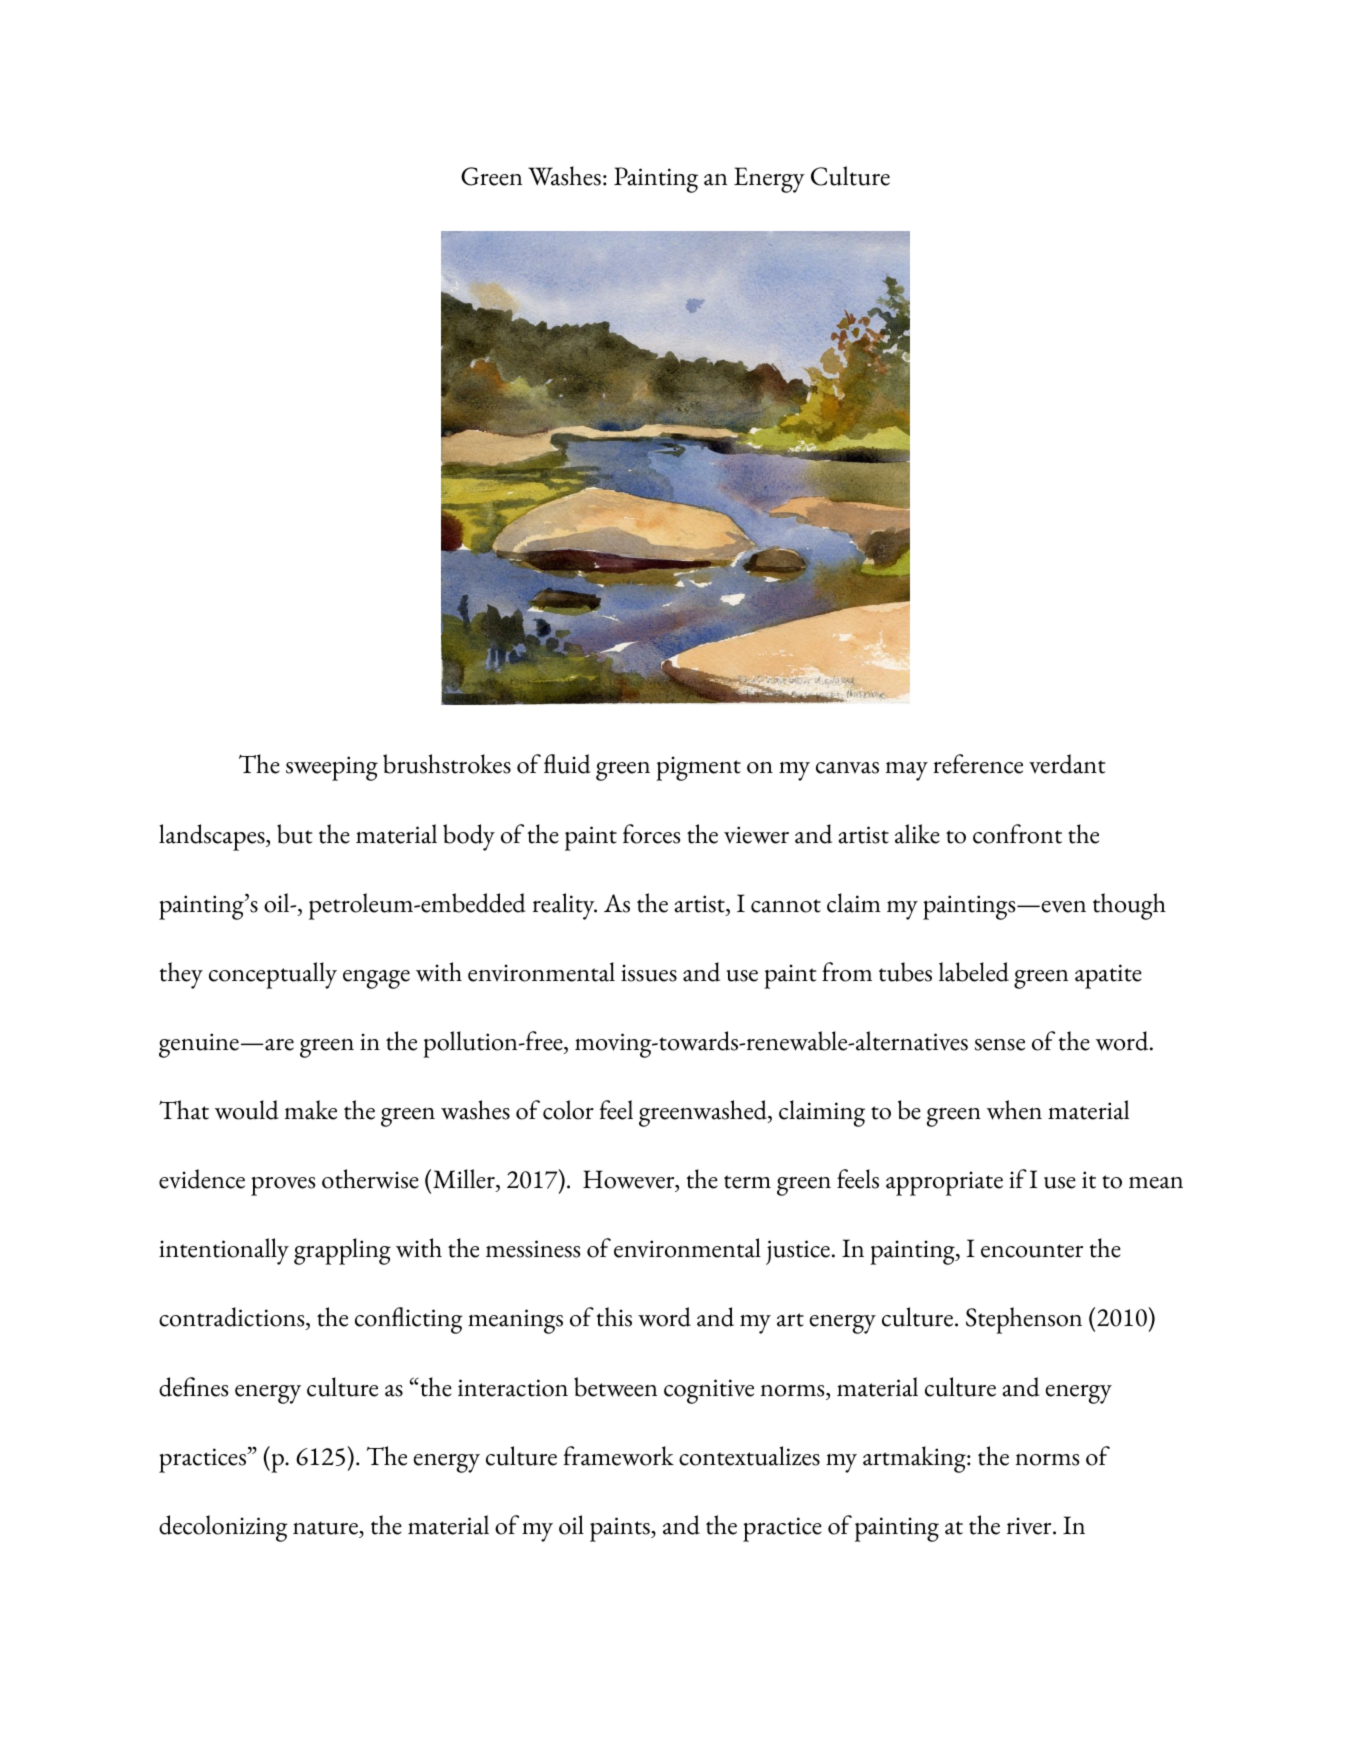  What do you see at coordinates (568, 1110) in the document?
I see `color` at bounding box center [568, 1110].
